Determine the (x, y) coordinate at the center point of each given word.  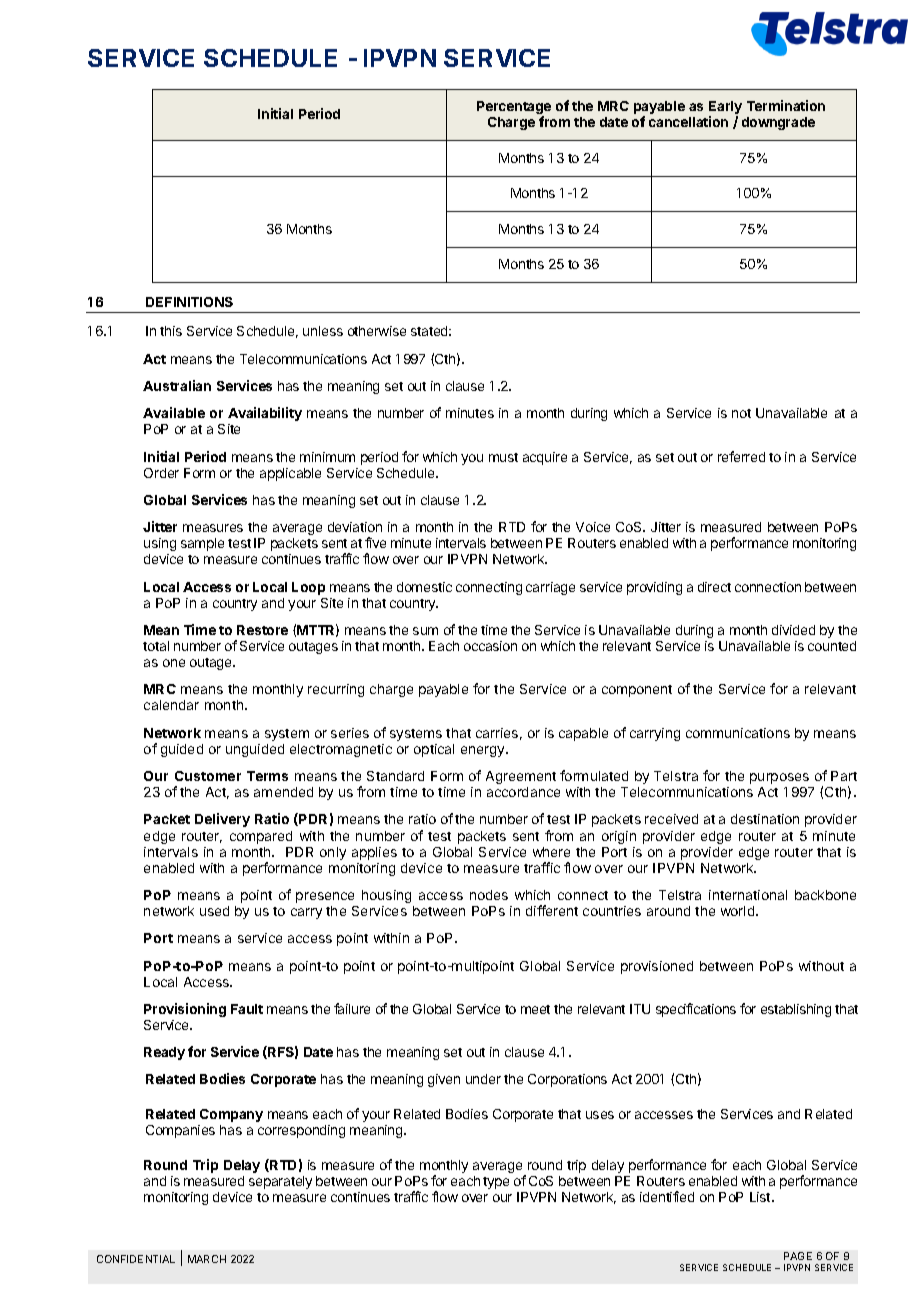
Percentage (514, 109)
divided (793, 630)
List (761, 1197)
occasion (490, 646)
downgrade (778, 123)
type (496, 1183)
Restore (262, 630)
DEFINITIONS (189, 302)
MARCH (207, 1259)
